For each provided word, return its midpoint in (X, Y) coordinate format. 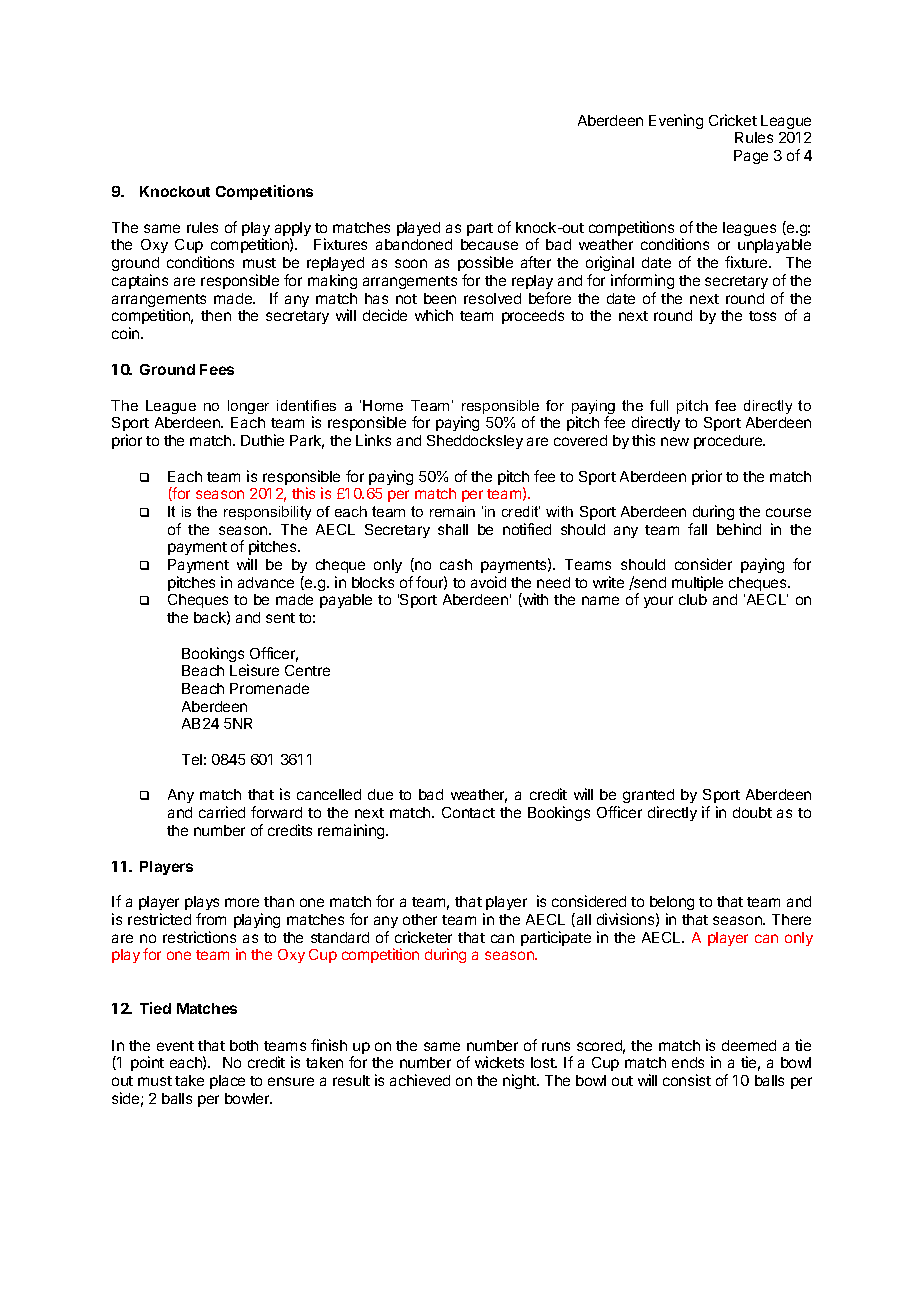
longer (248, 407)
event (175, 1046)
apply (293, 230)
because (489, 244)
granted (648, 798)
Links (373, 440)
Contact (468, 812)
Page (751, 157)
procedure (729, 442)
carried (222, 812)
